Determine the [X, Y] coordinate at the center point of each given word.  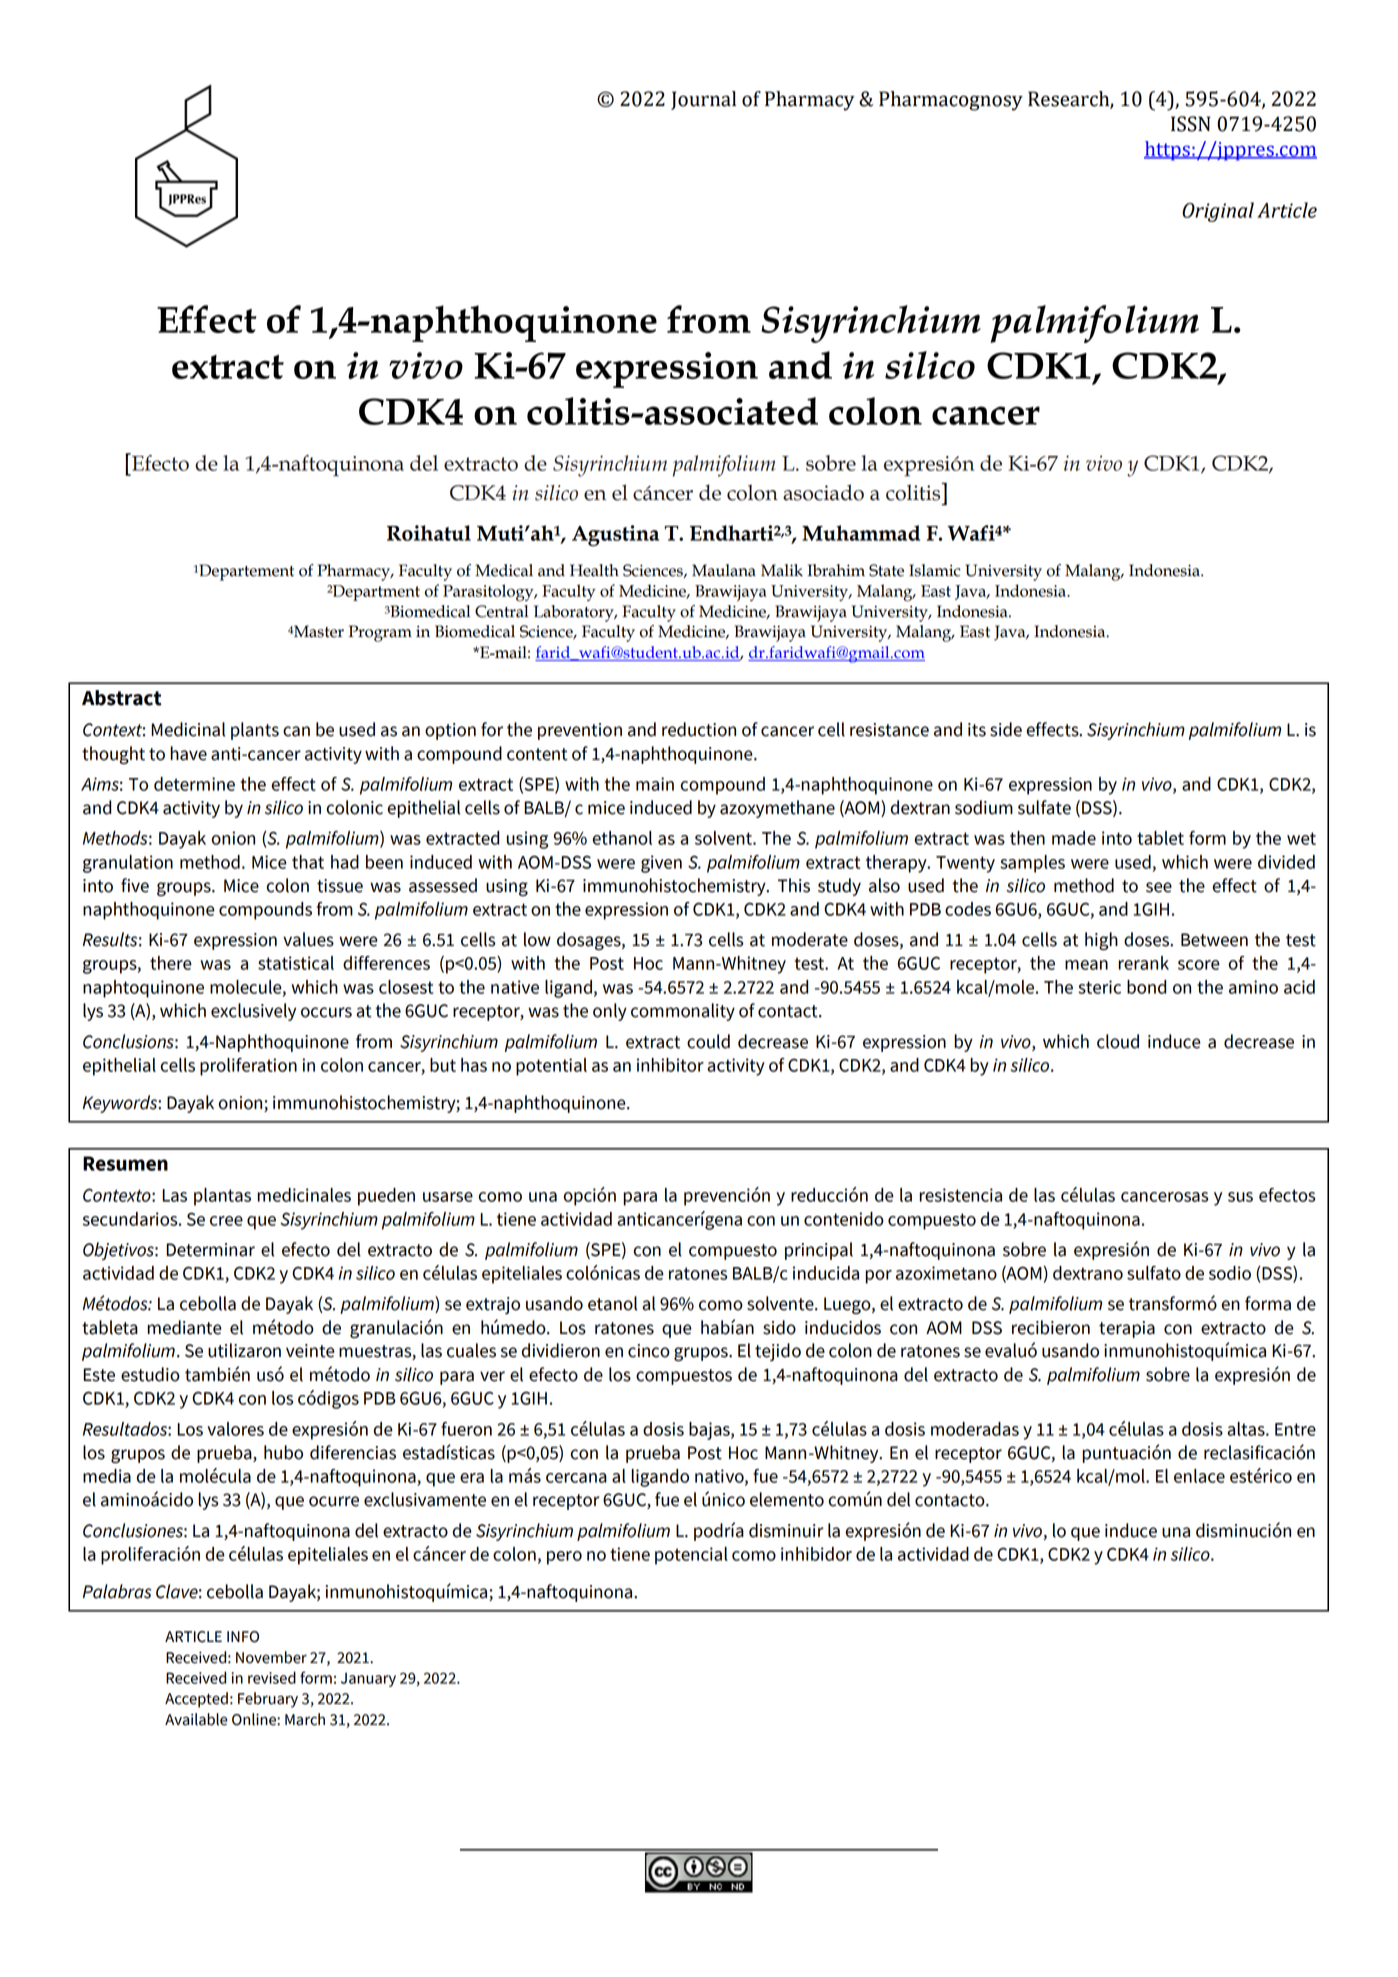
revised [272, 1677]
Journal [703, 100]
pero [564, 1558]
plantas [222, 1197]
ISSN [1191, 124]
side [1006, 729]
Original [1218, 212]
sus [1240, 1197]
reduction [699, 729]
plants [255, 731]
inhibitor [670, 1065]
